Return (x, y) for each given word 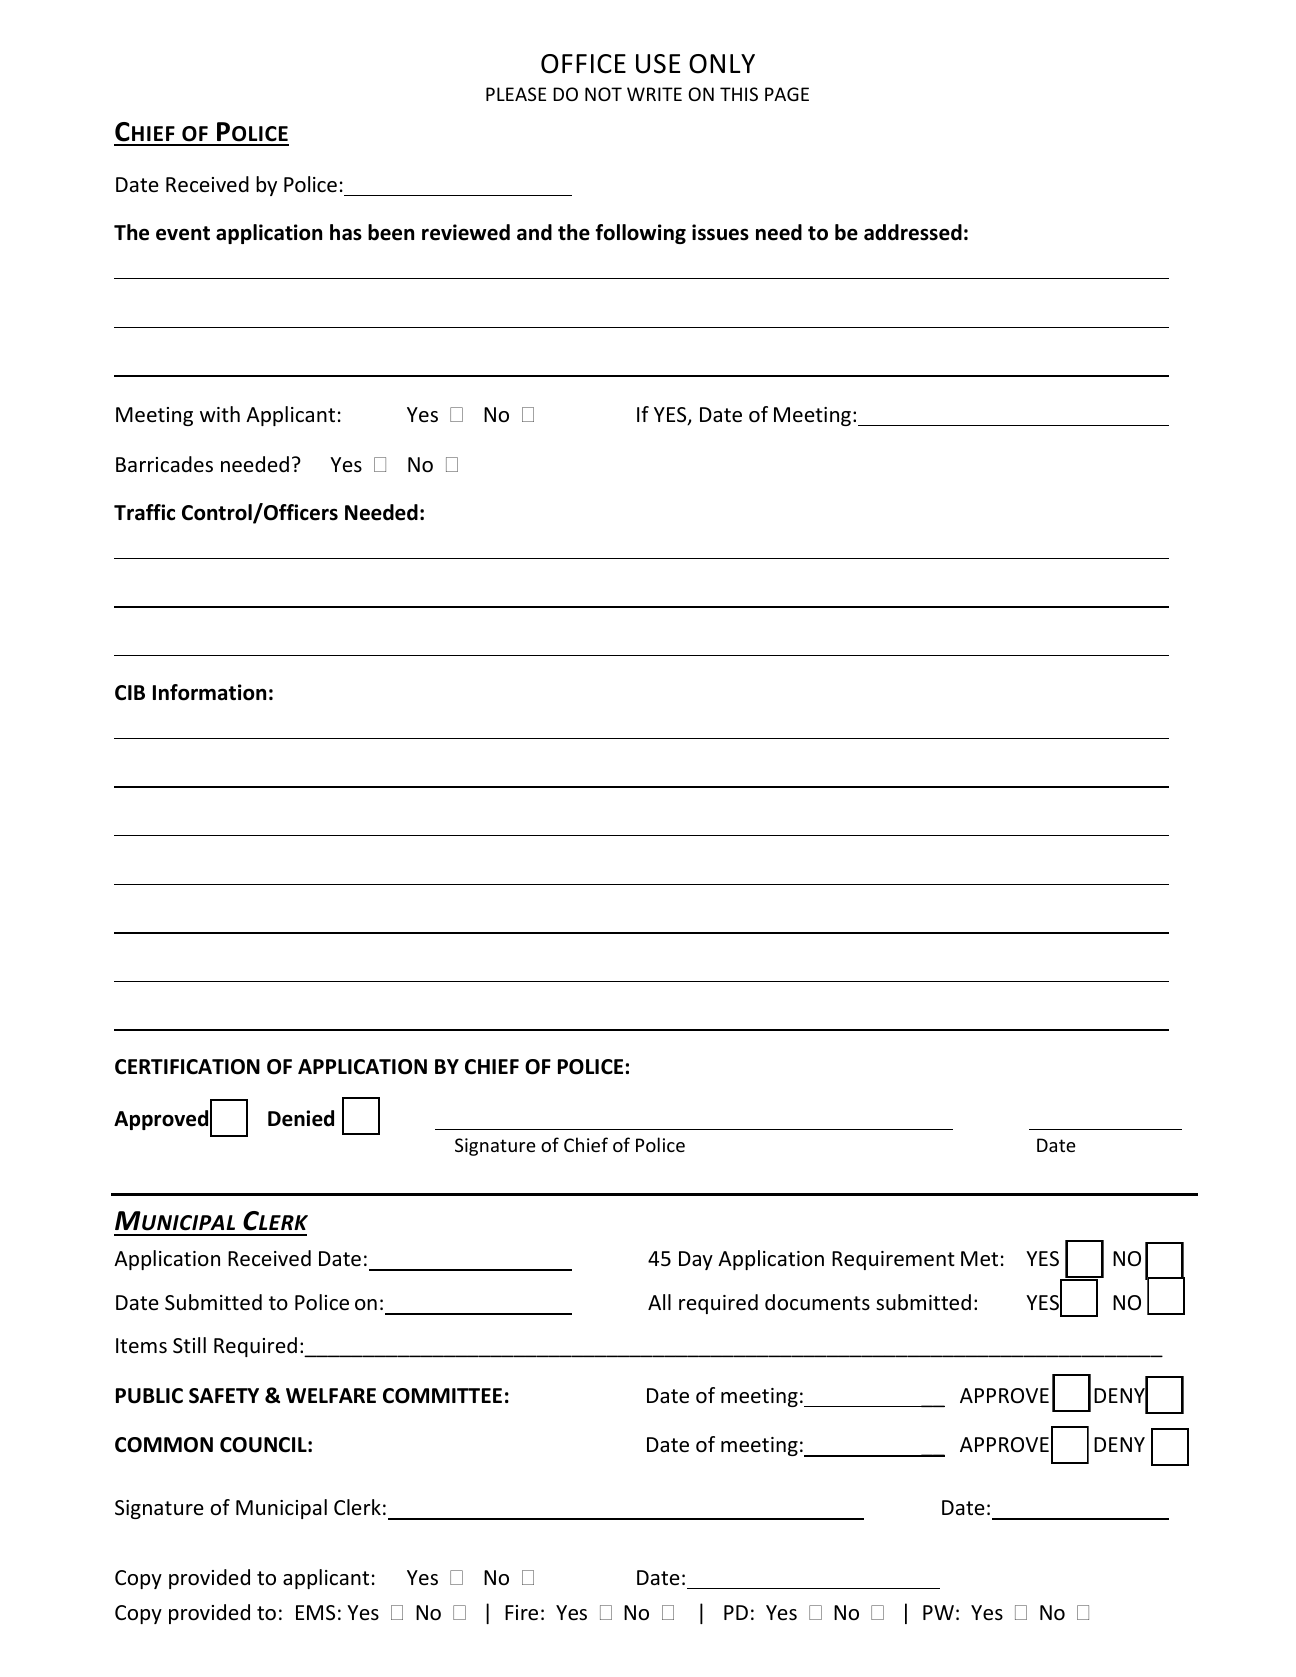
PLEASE (516, 94)
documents (817, 1302)
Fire (521, 1613)
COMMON (164, 1445)
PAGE (787, 94)
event (183, 233)
